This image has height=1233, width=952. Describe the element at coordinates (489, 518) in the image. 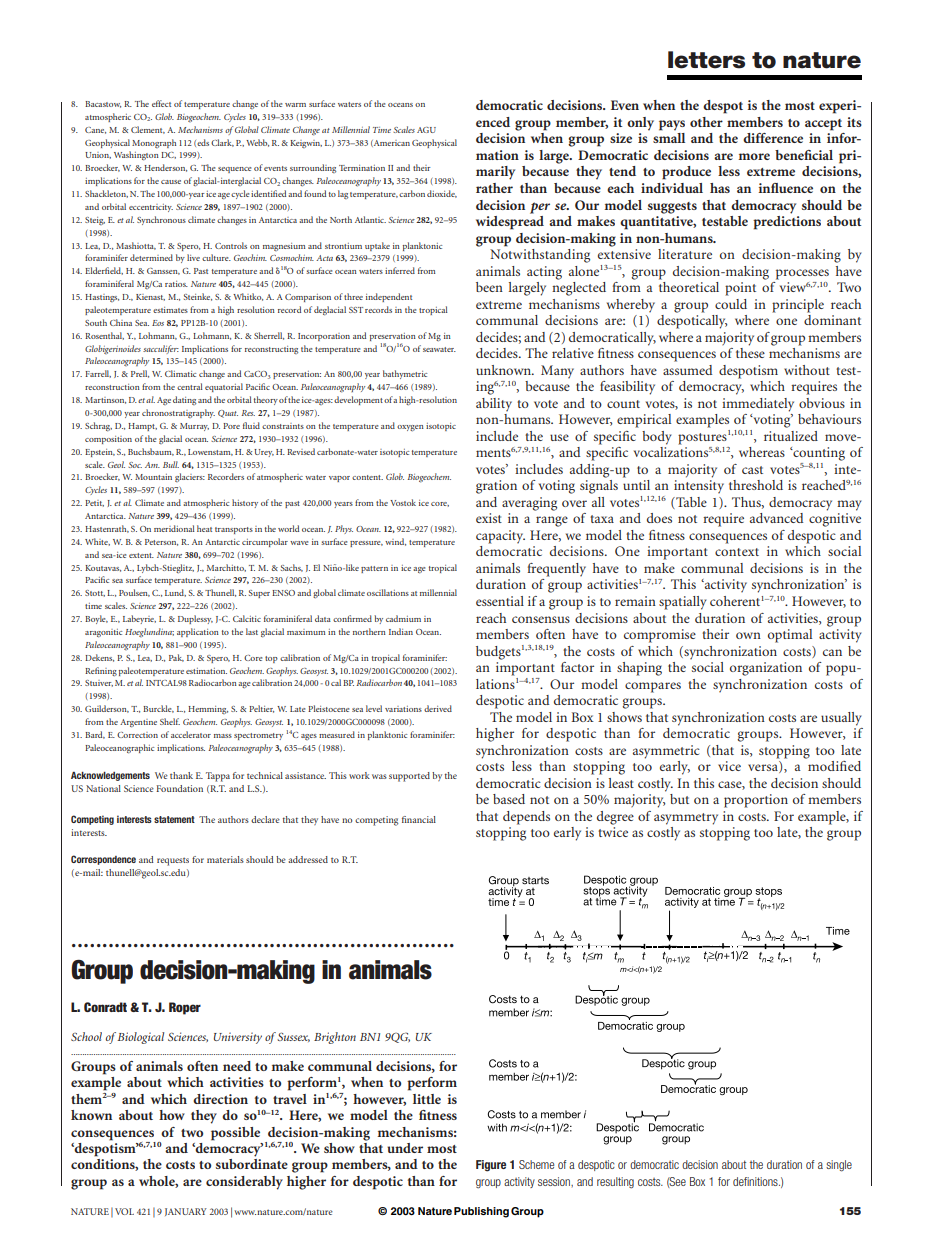

I see `exist` at that location.
